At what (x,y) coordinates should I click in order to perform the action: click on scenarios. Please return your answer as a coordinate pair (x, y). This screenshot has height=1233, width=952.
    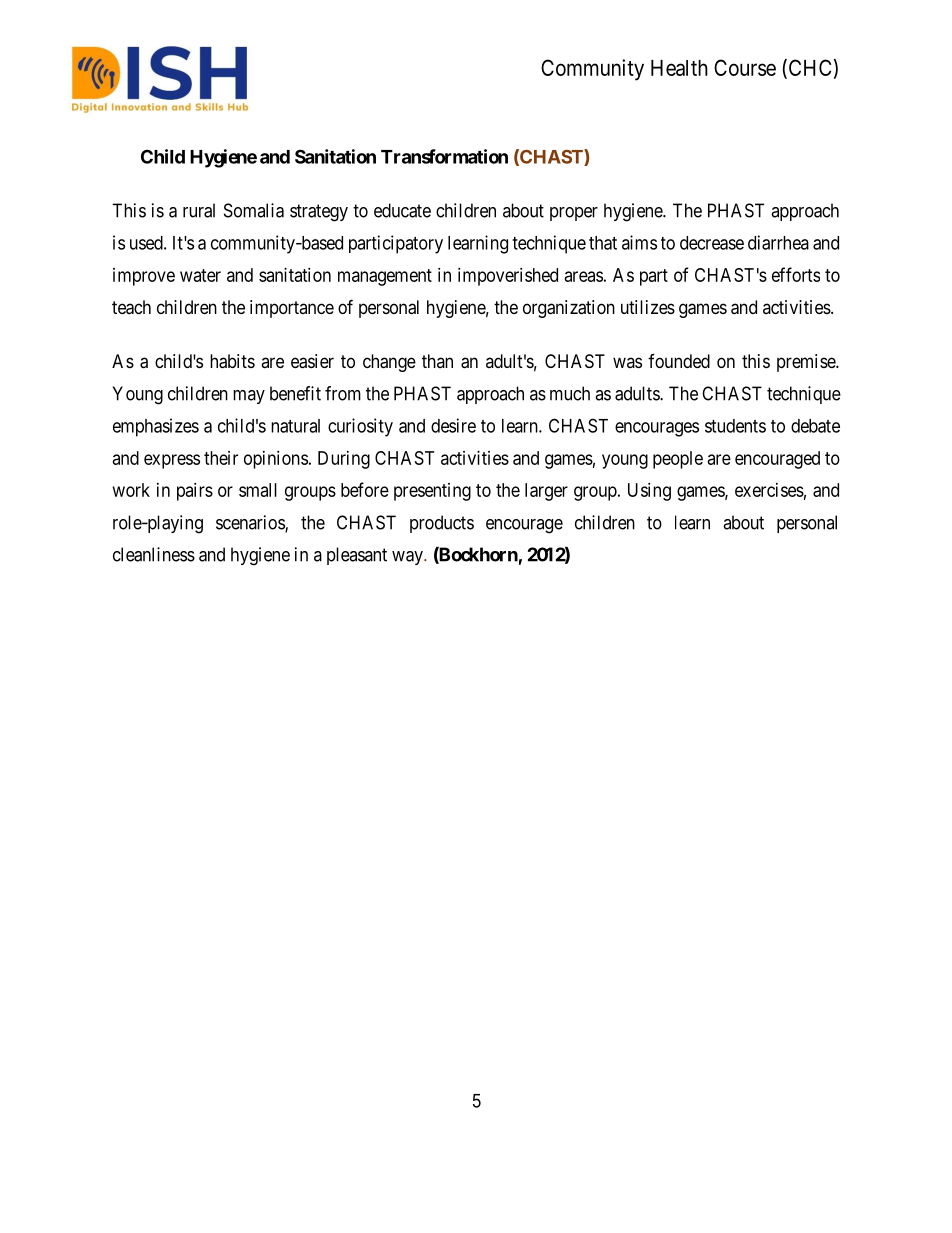
    Looking at the image, I should click on (251, 523).
